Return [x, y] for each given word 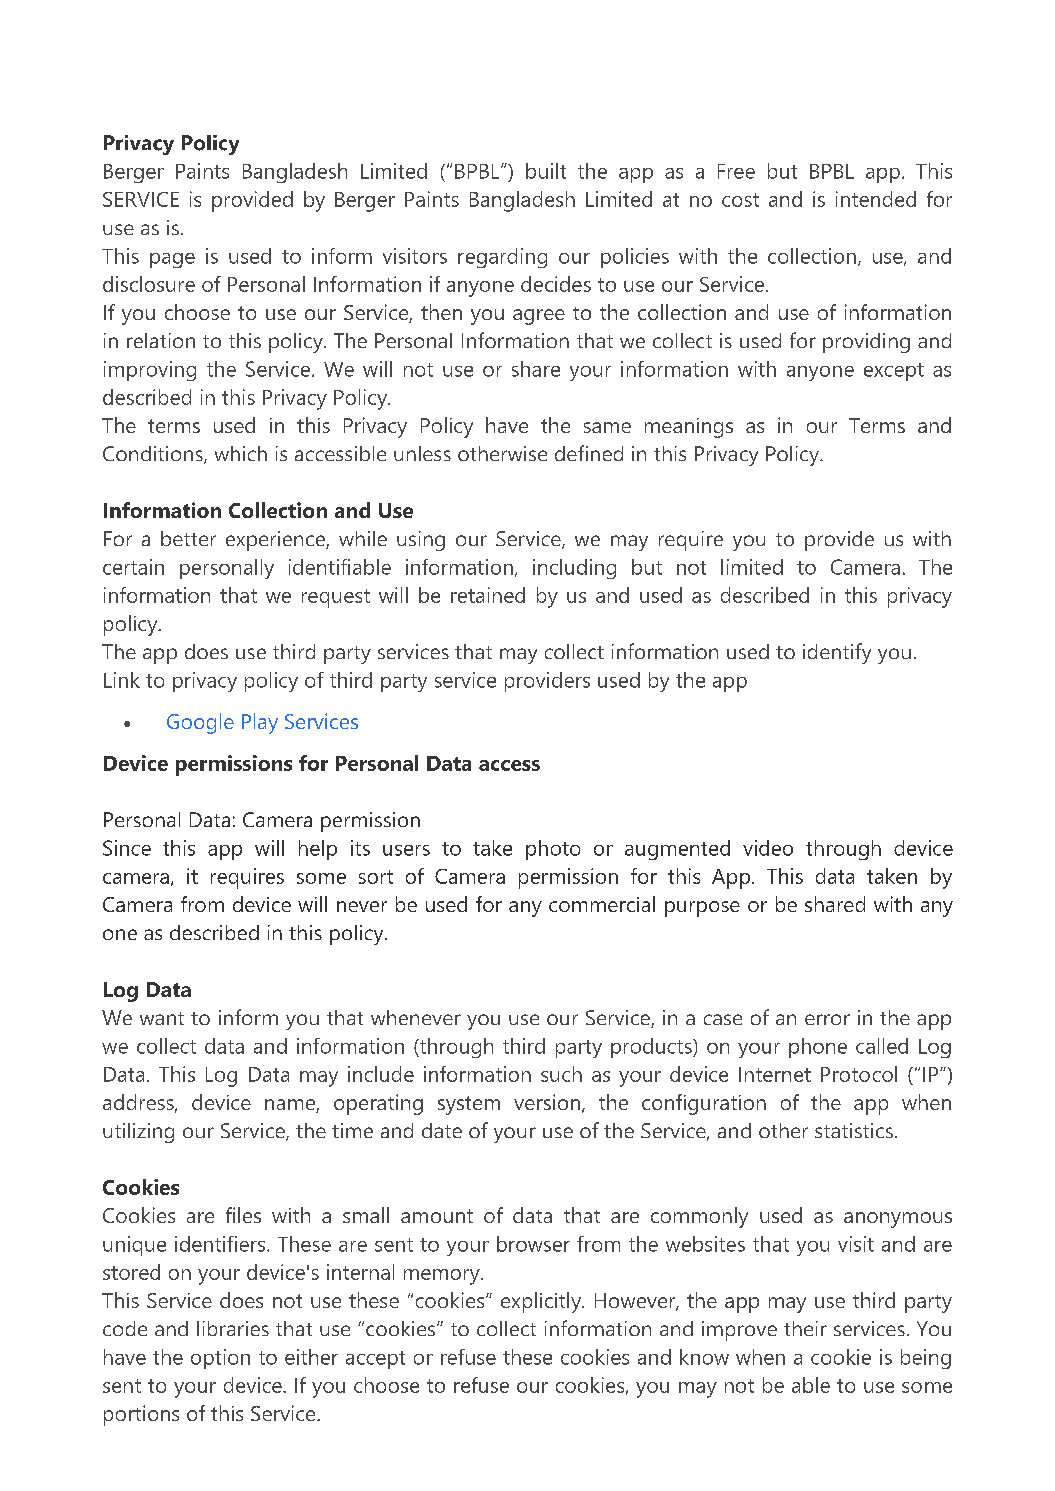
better [188, 538]
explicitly [542, 1302]
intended [876, 199]
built [546, 171]
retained [488, 595]
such [561, 1074]
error [827, 1019]
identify [837, 653]
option [220, 1359]
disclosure [149, 284]
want [162, 1018]
